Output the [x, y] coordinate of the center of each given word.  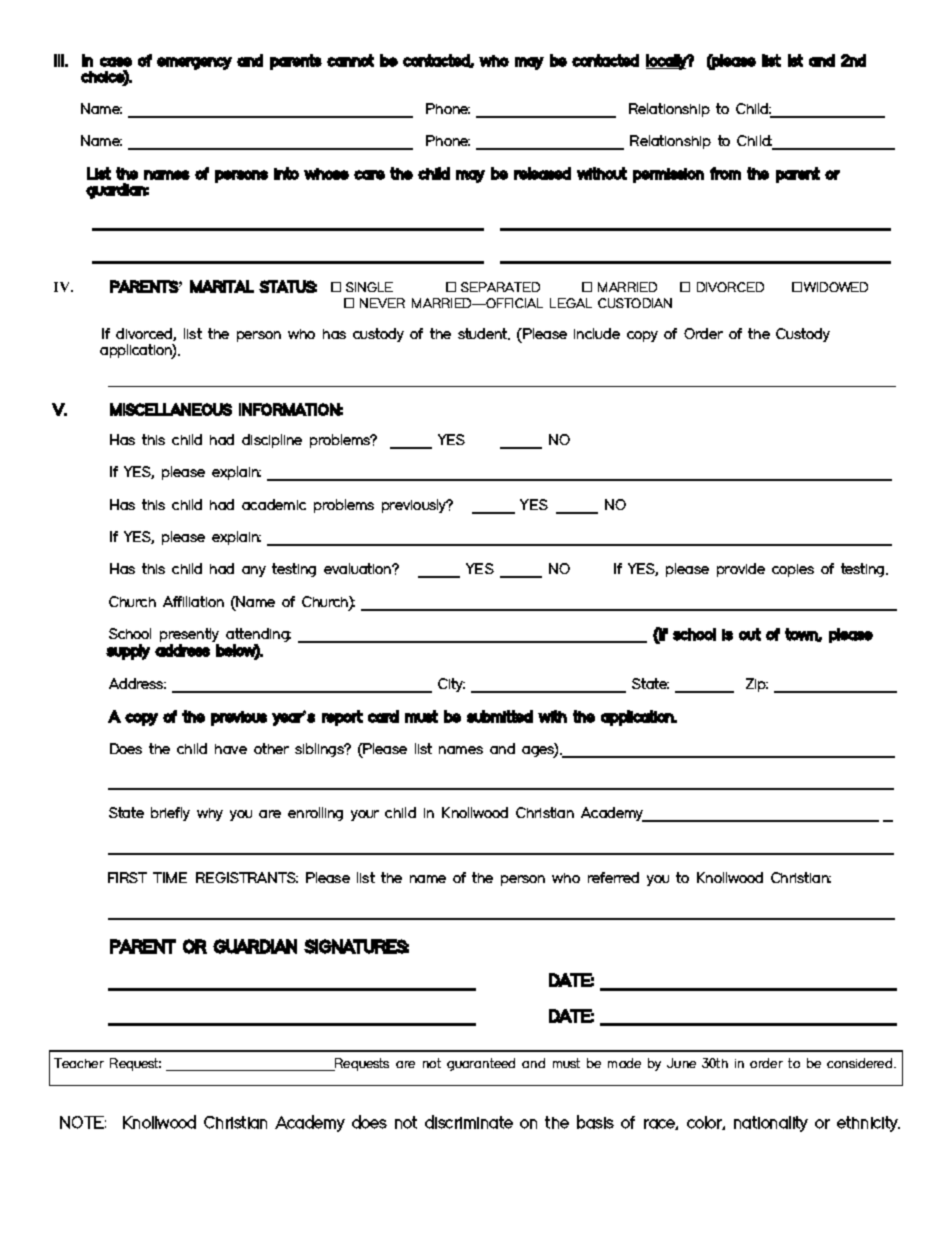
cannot [350, 60]
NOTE [83, 1122]
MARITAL [222, 286]
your [365, 815]
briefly [170, 814]
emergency [194, 63]
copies [793, 570]
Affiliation [193, 601]
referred [613, 877]
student [484, 334]
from [725, 173]
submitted [500, 716]
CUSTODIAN [635, 303]
